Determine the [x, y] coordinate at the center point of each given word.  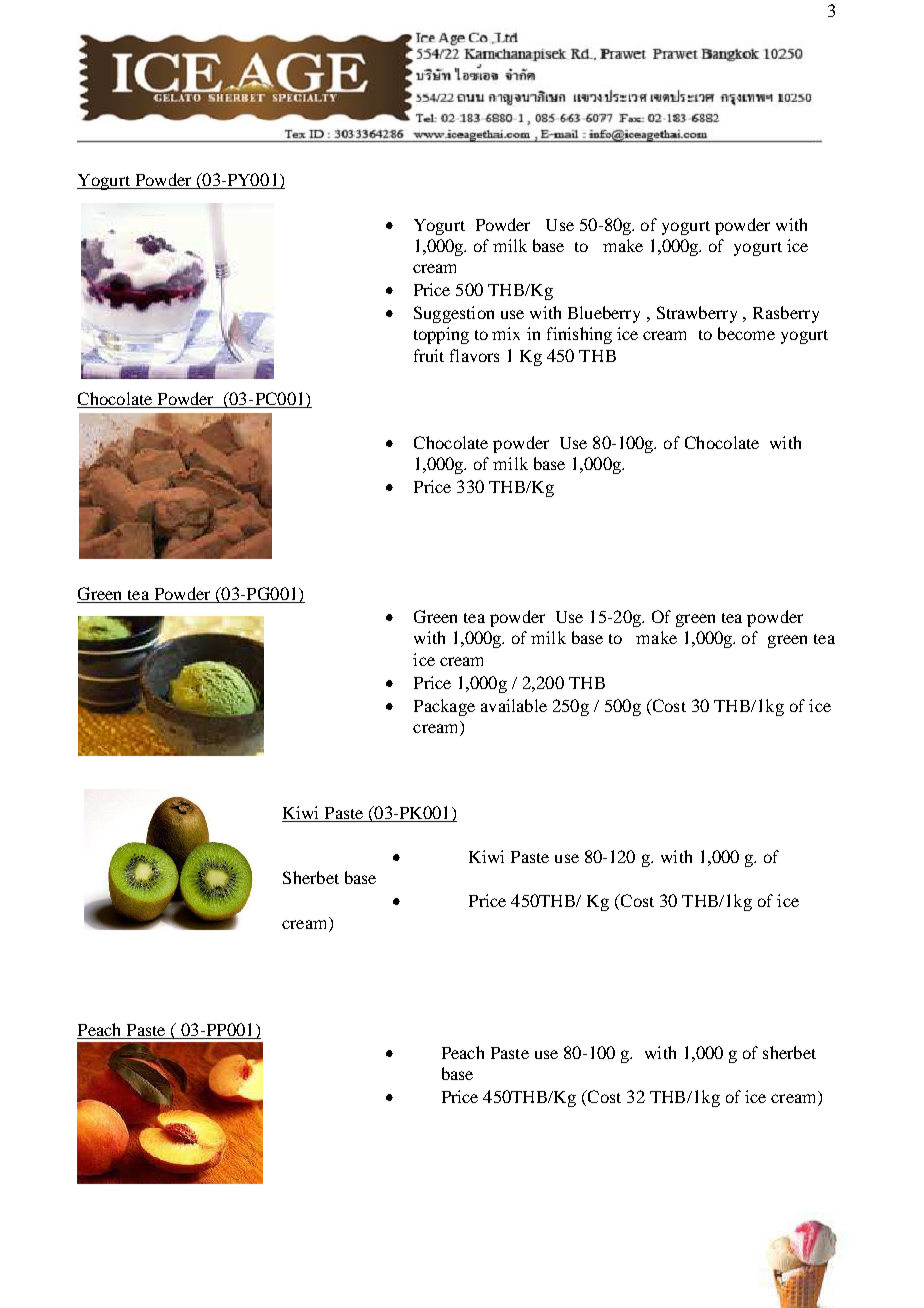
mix [506, 333]
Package [444, 707]
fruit [429, 355]
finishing [579, 335]
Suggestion [454, 314]
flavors [474, 355]
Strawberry [697, 314]
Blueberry [604, 314]
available [514, 705]
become [746, 333]
